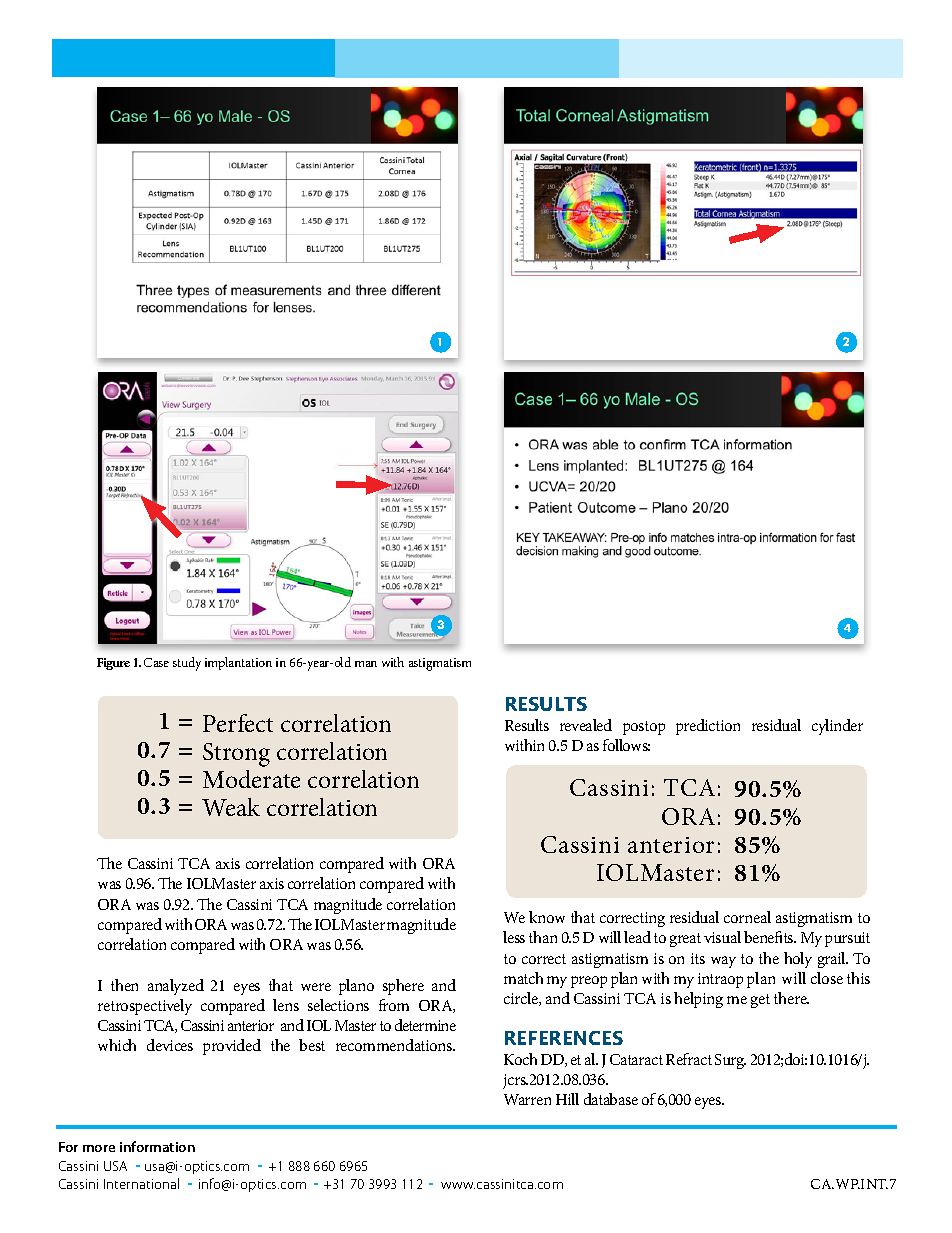 Image resolution: width=952 pixels, height=1233 pixels. I want to click on prediction, so click(708, 727).
